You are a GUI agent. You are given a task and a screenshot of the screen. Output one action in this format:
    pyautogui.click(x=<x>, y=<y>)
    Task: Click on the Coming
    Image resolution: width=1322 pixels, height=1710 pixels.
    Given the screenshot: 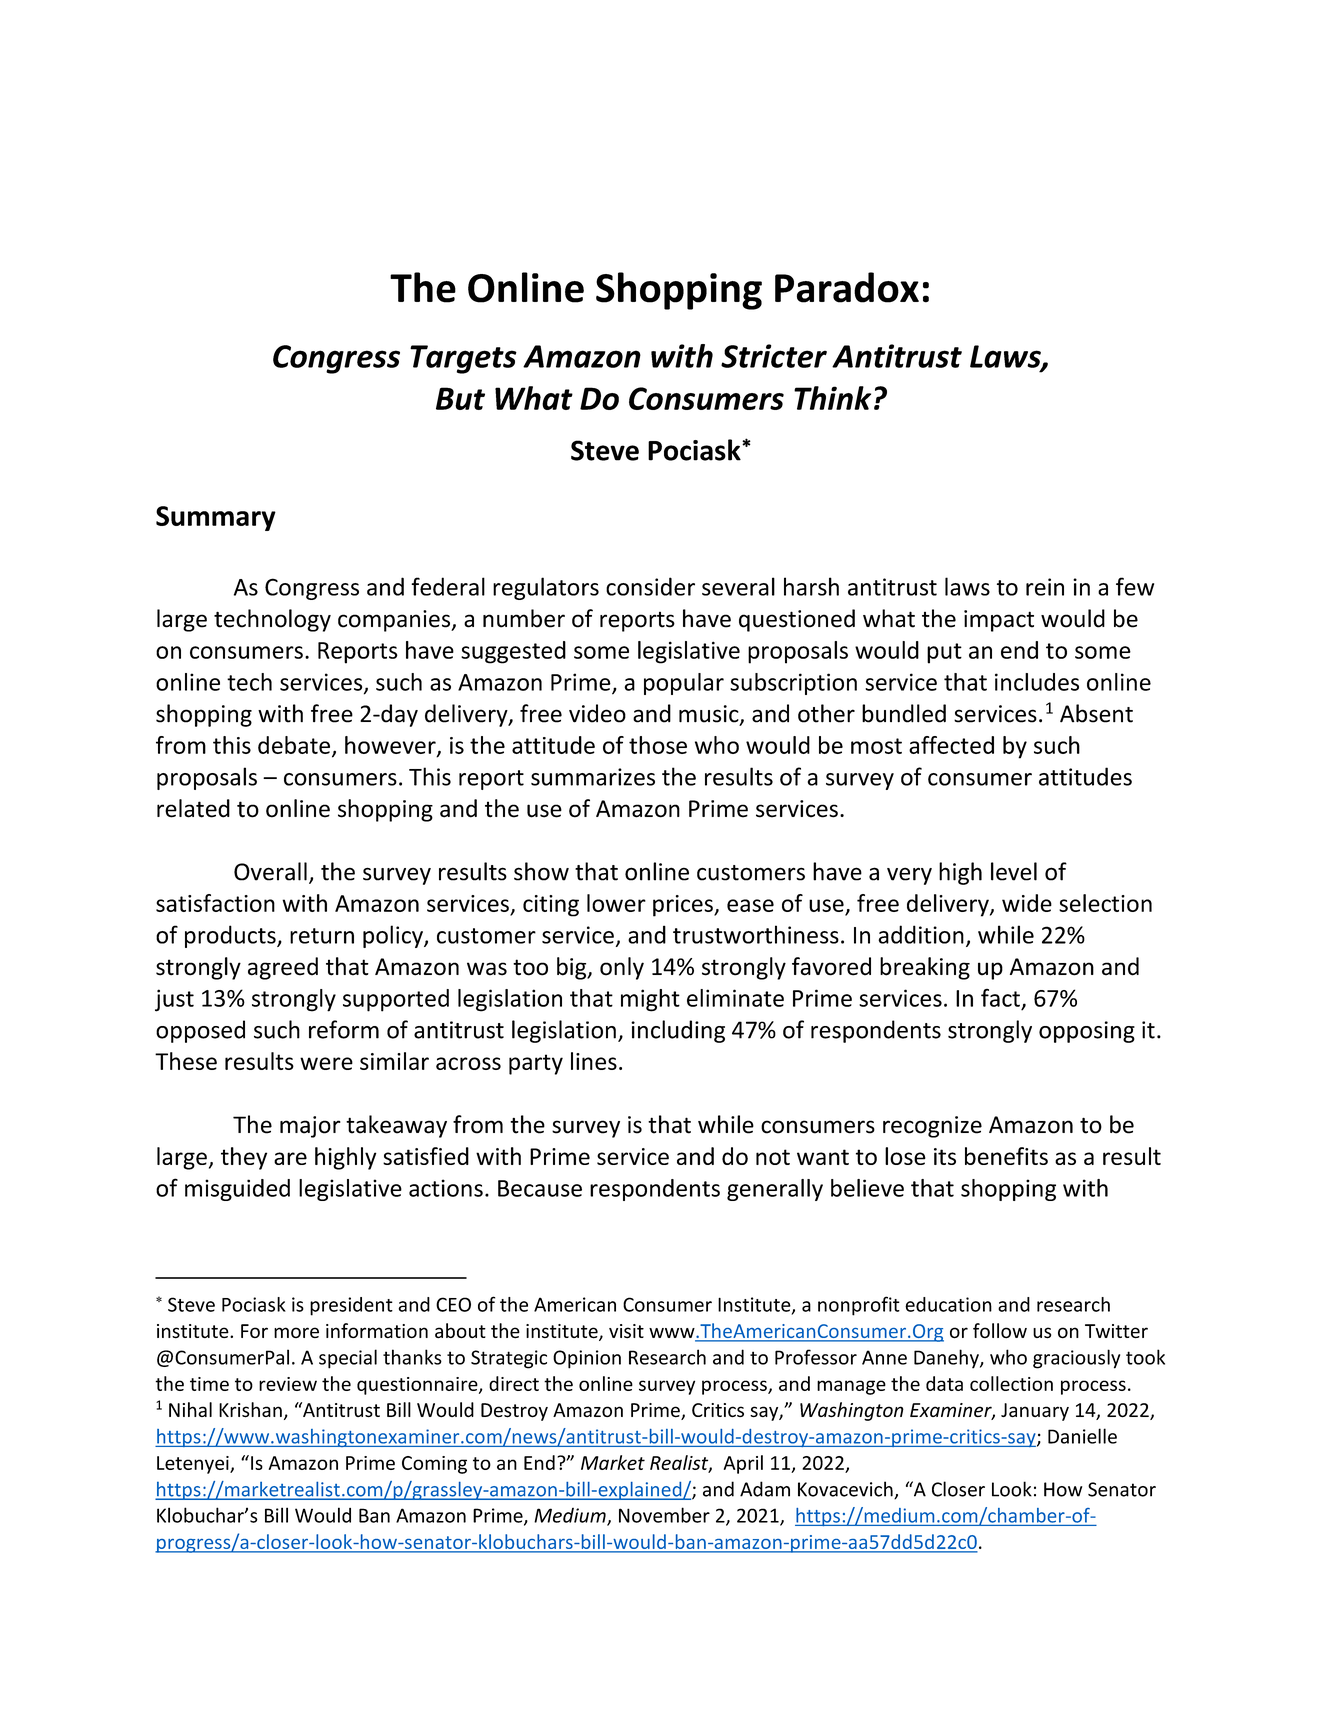 What is the action you would take?
    pyautogui.click(x=434, y=1465)
